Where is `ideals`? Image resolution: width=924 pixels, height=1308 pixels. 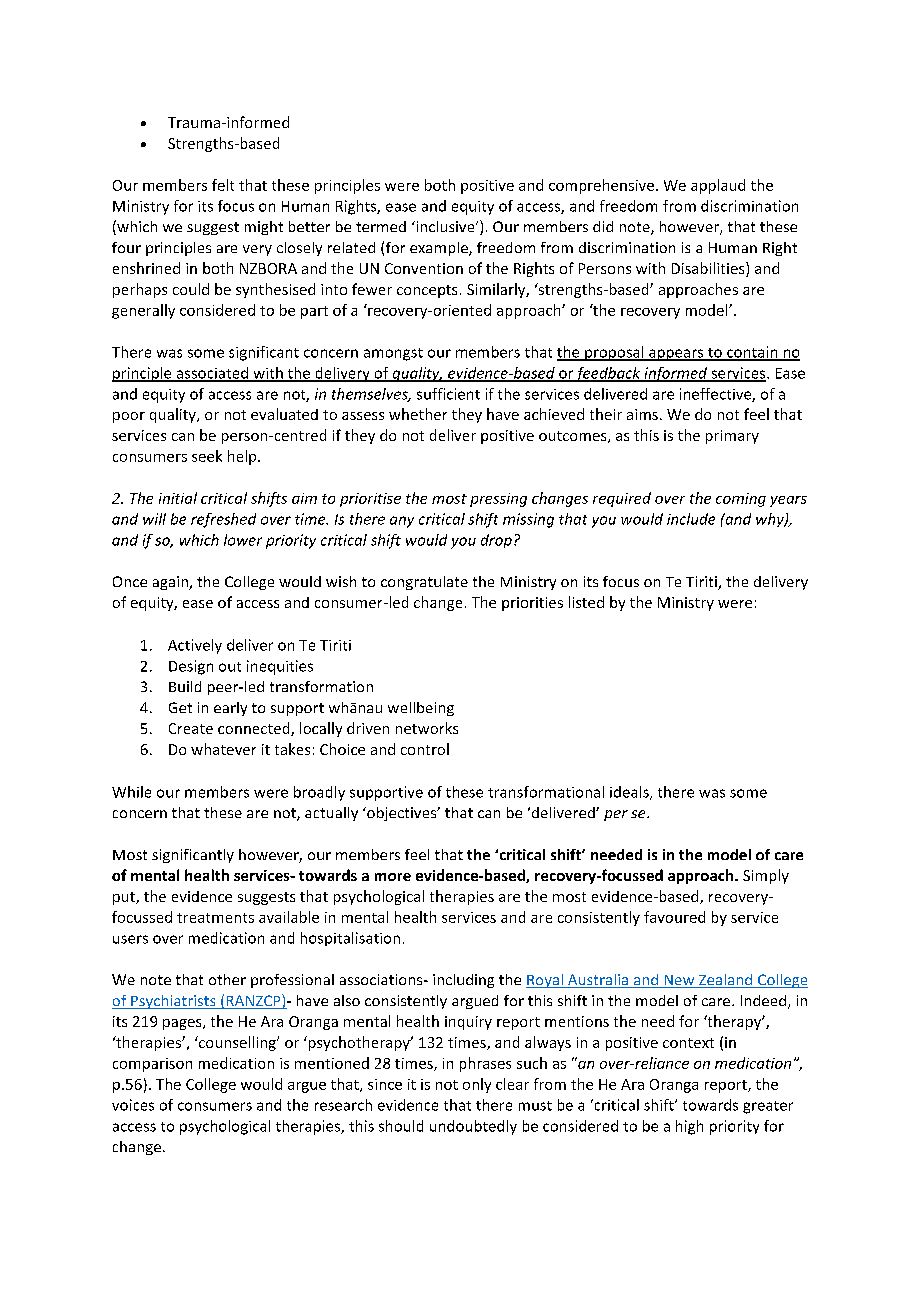 ideals is located at coordinates (630, 793).
